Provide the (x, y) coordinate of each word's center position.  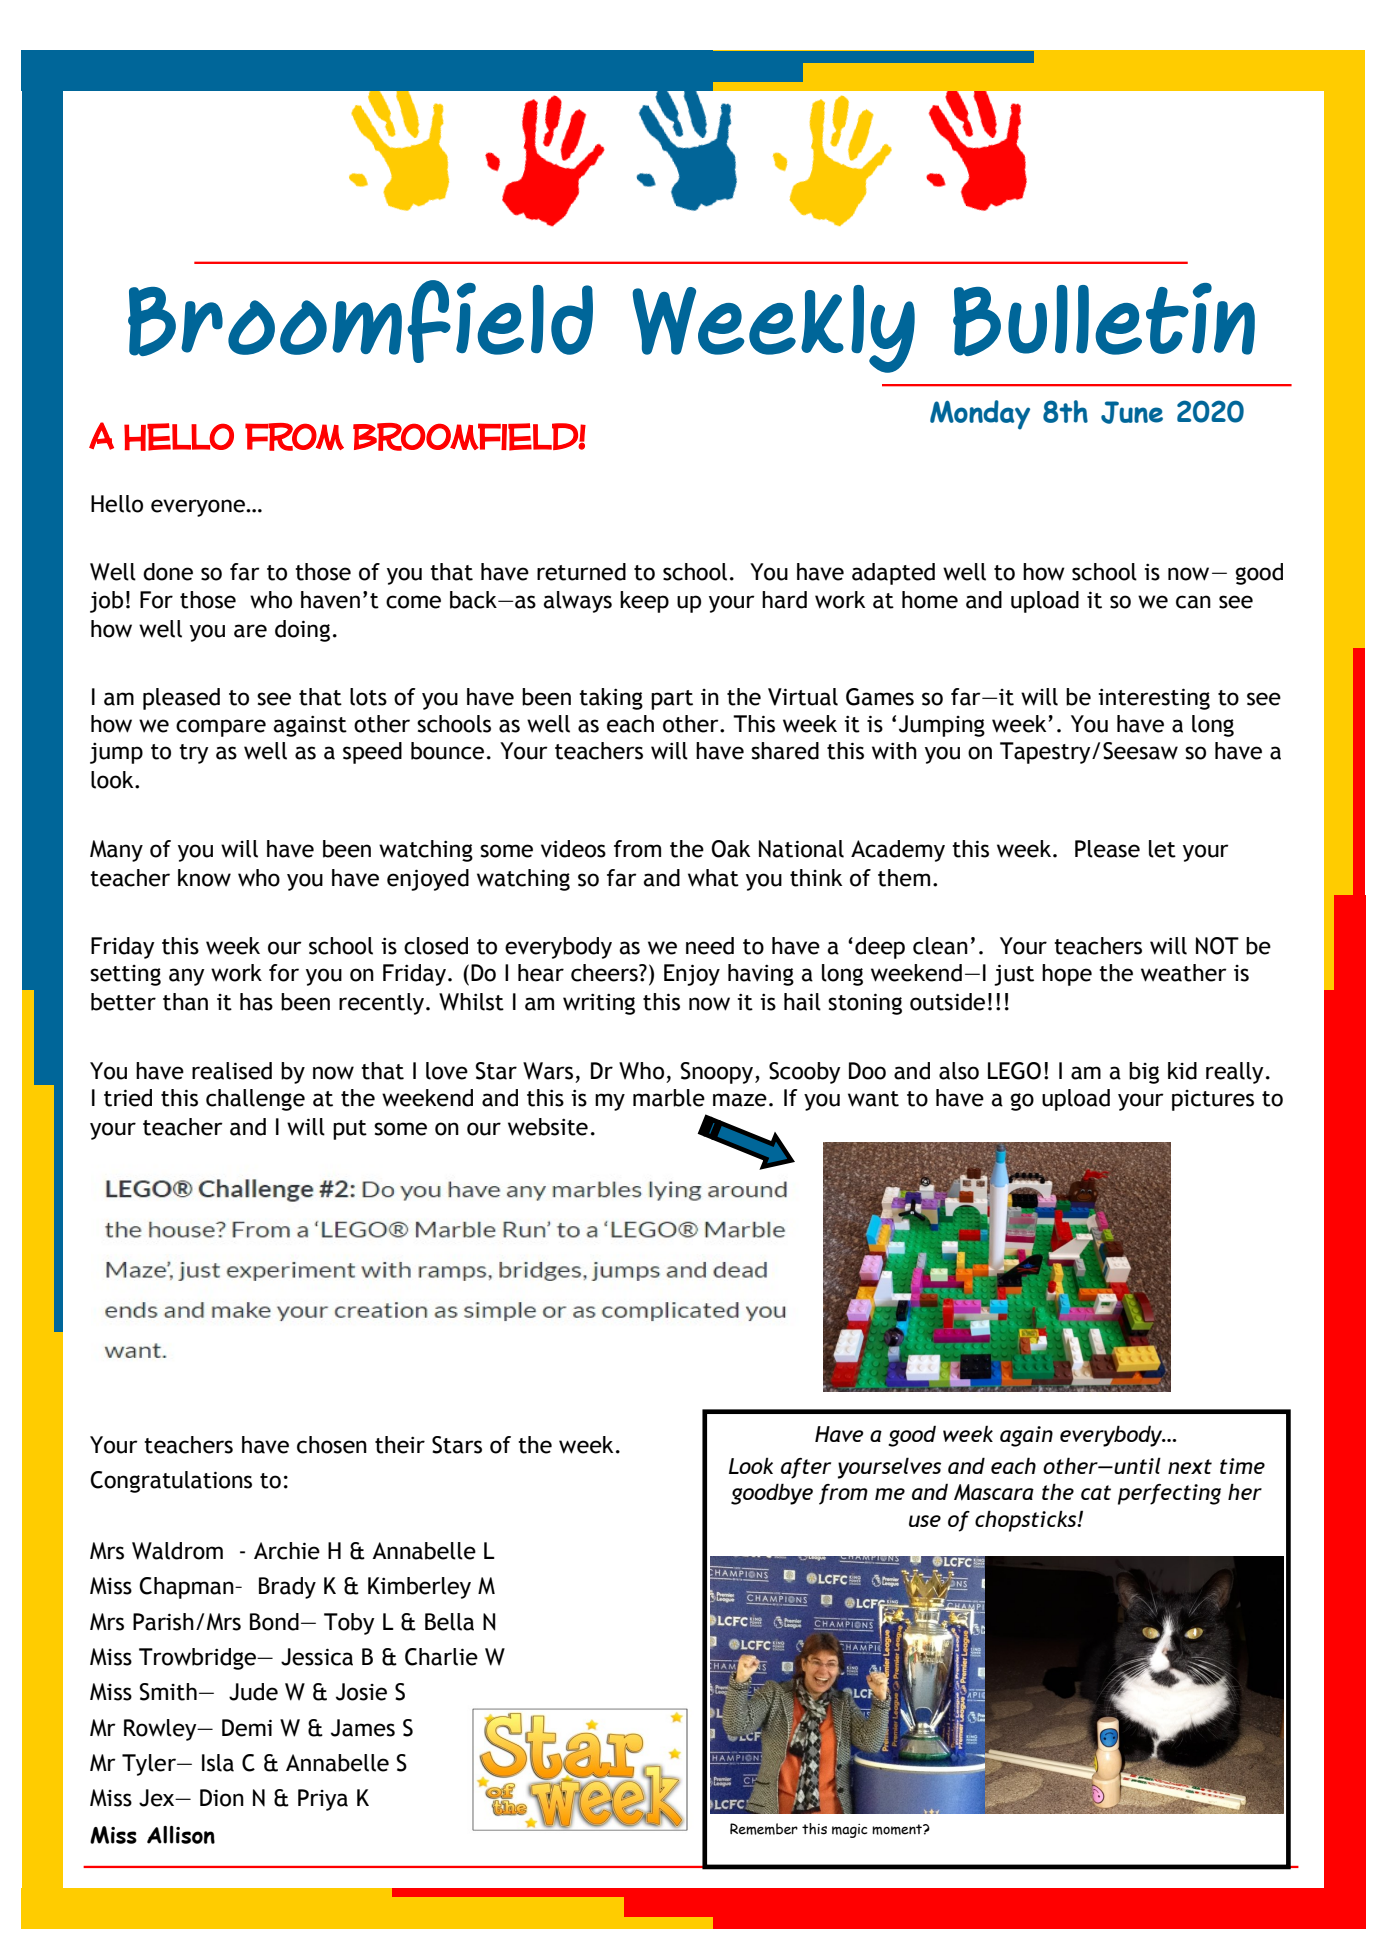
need (710, 946)
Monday (980, 415)
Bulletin (1104, 319)
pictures (1213, 1100)
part (672, 700)
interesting (1154, 699)
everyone (199, 508)
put (350, 1130)
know (204, 878)
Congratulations (171, 1482)
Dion (222, 1798)
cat (1096, 1492)
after (806, 1468)
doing (302, 631)
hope (1067, 975)
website (548, 1127)
